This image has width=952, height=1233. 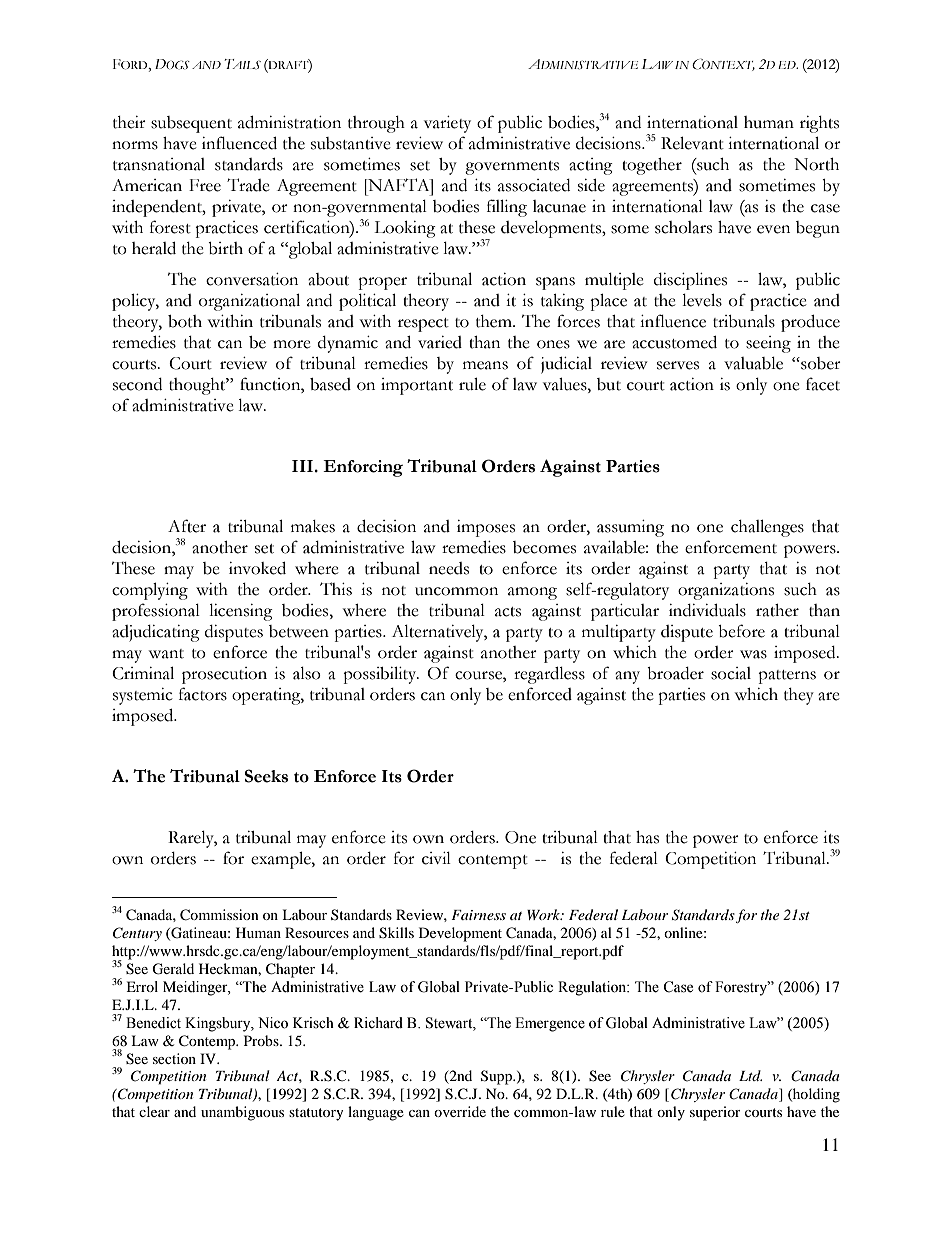 I want to click on before, so click(x=741, y=631).
